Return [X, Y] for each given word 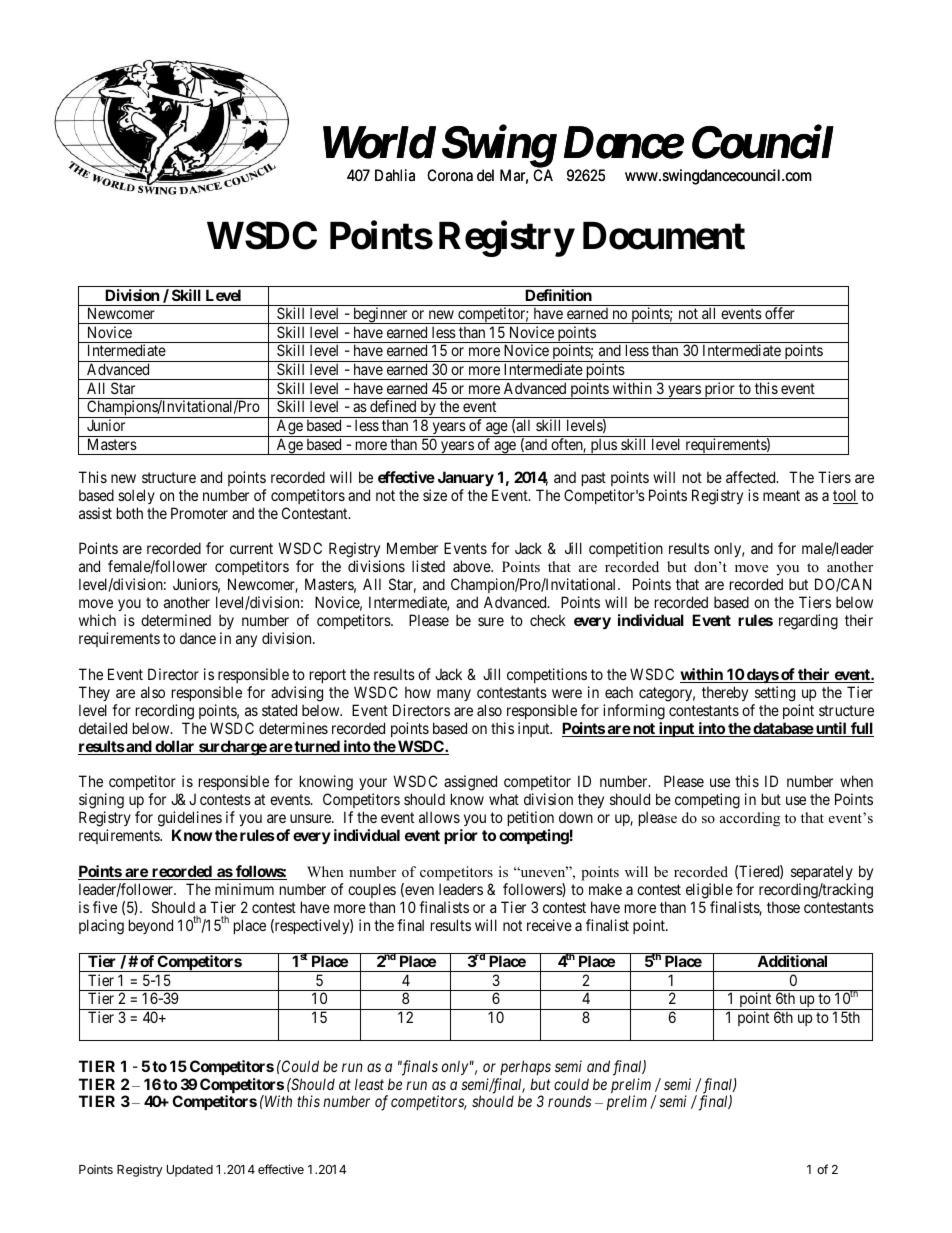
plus [603, 446]
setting [775, 694]
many [454, 695]
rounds [569, 1101]
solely [136, 496]
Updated [190, 1171]
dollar [175, 747]
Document [664, 236]
